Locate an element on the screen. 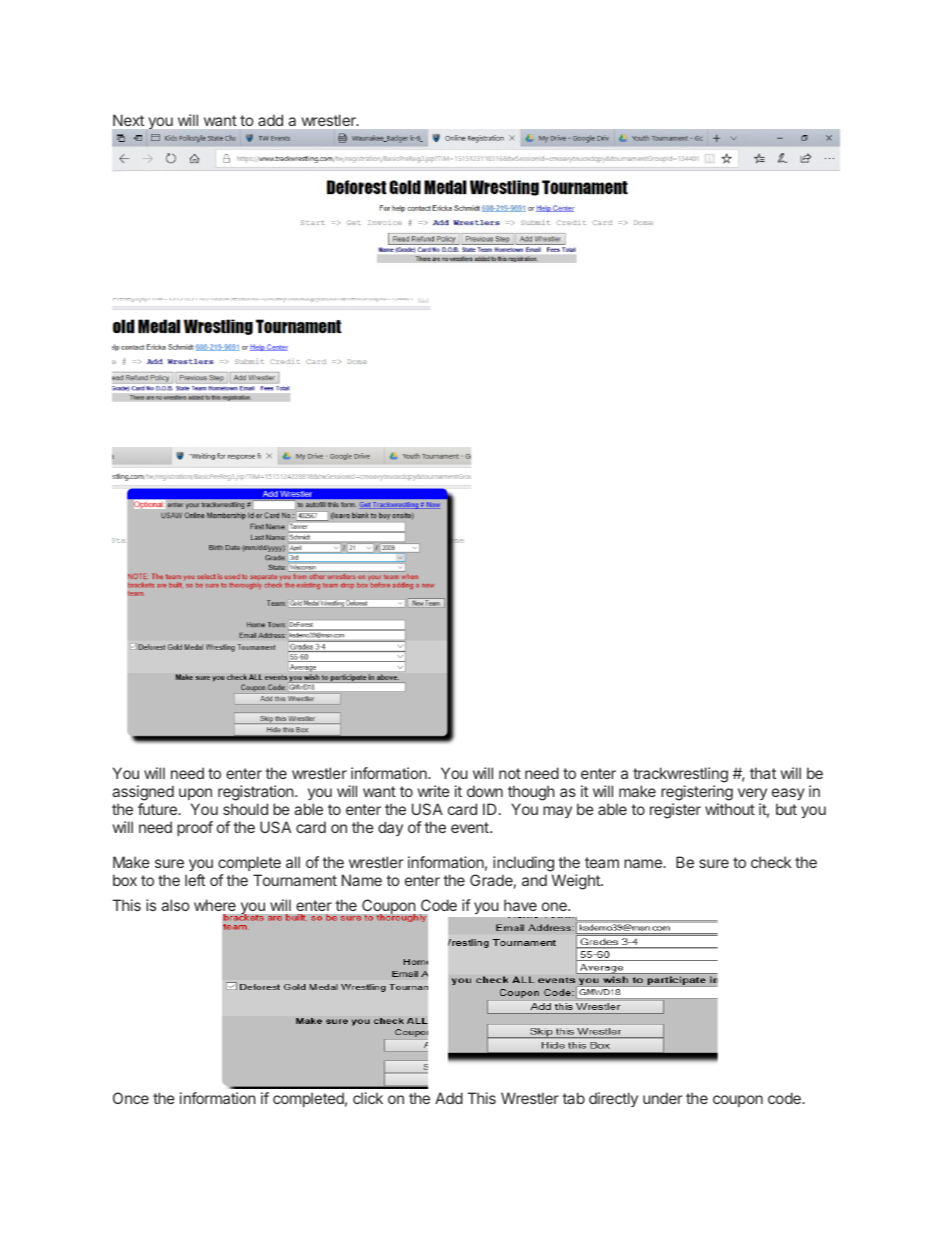  have is located at coordinates (520, 905).
